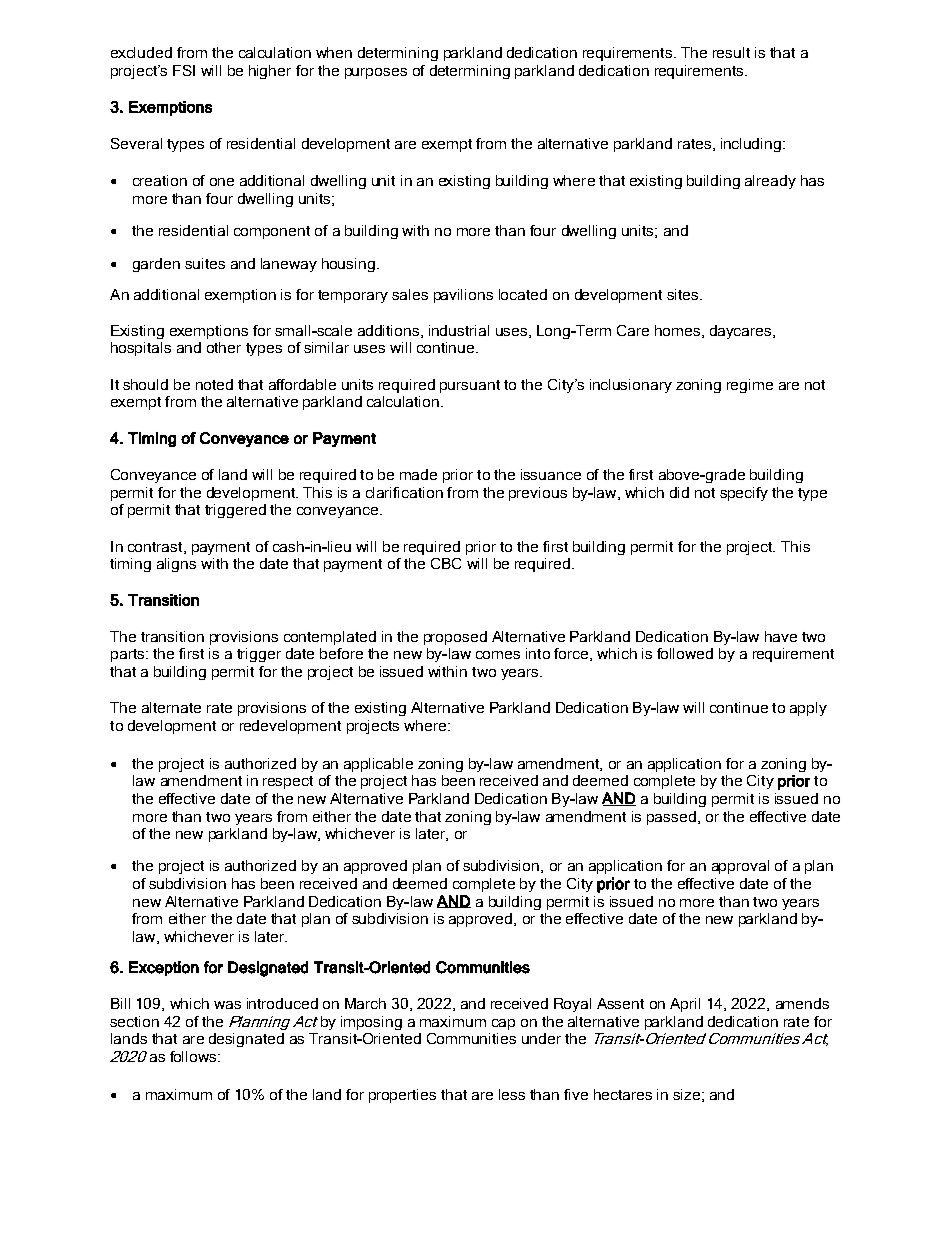  Describe the element at coordinates (376, 73) in the page. I see `purposes` at that location.
